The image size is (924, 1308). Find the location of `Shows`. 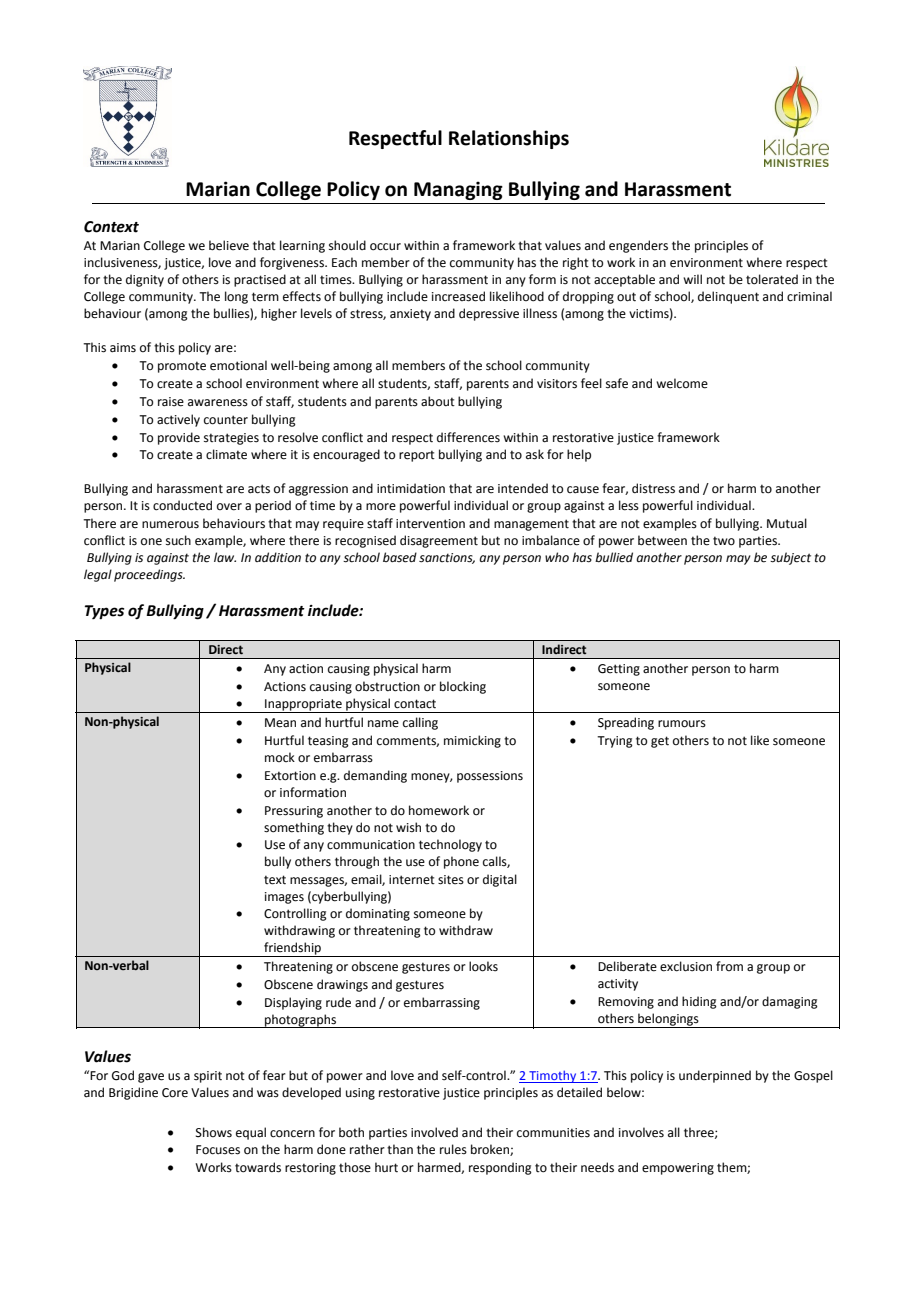

Shows is located at coordinates (214, 1132).
